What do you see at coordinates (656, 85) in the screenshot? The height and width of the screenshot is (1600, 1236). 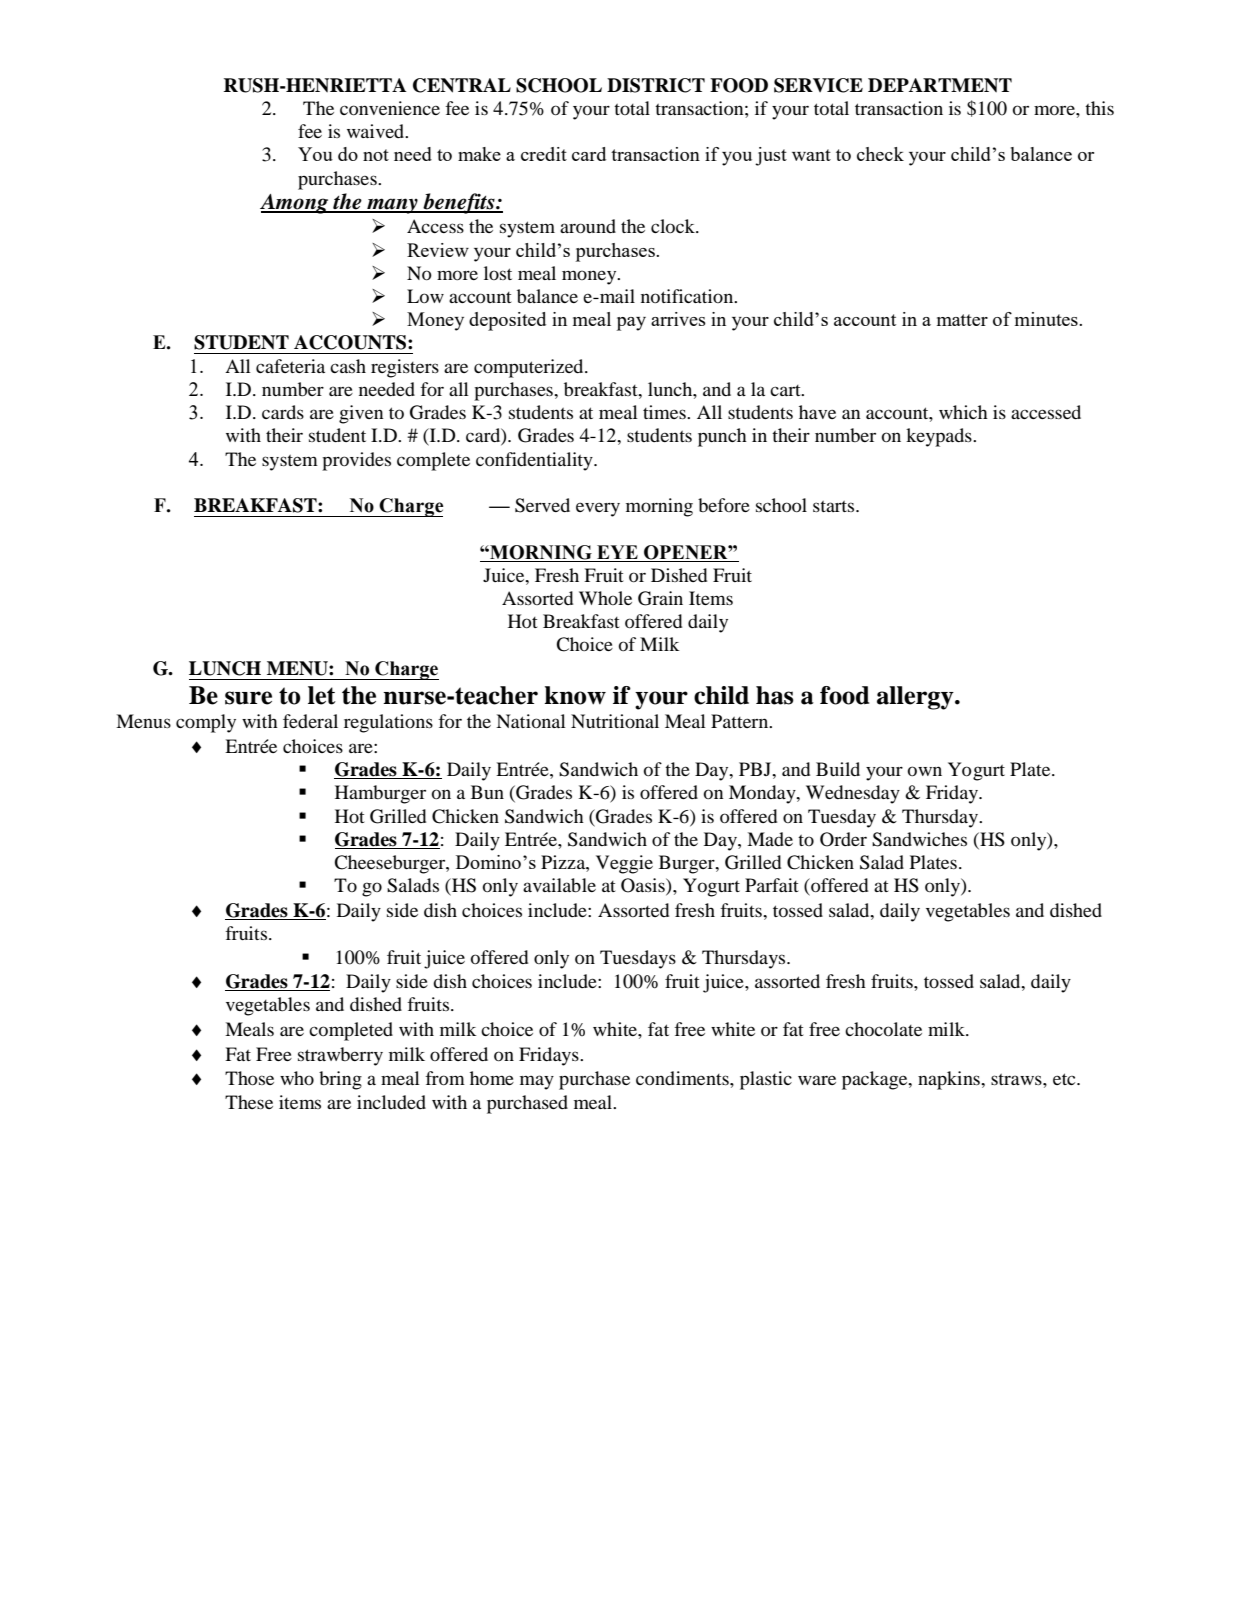 I see `DISTRICT` at bounding box center [656, 85].
